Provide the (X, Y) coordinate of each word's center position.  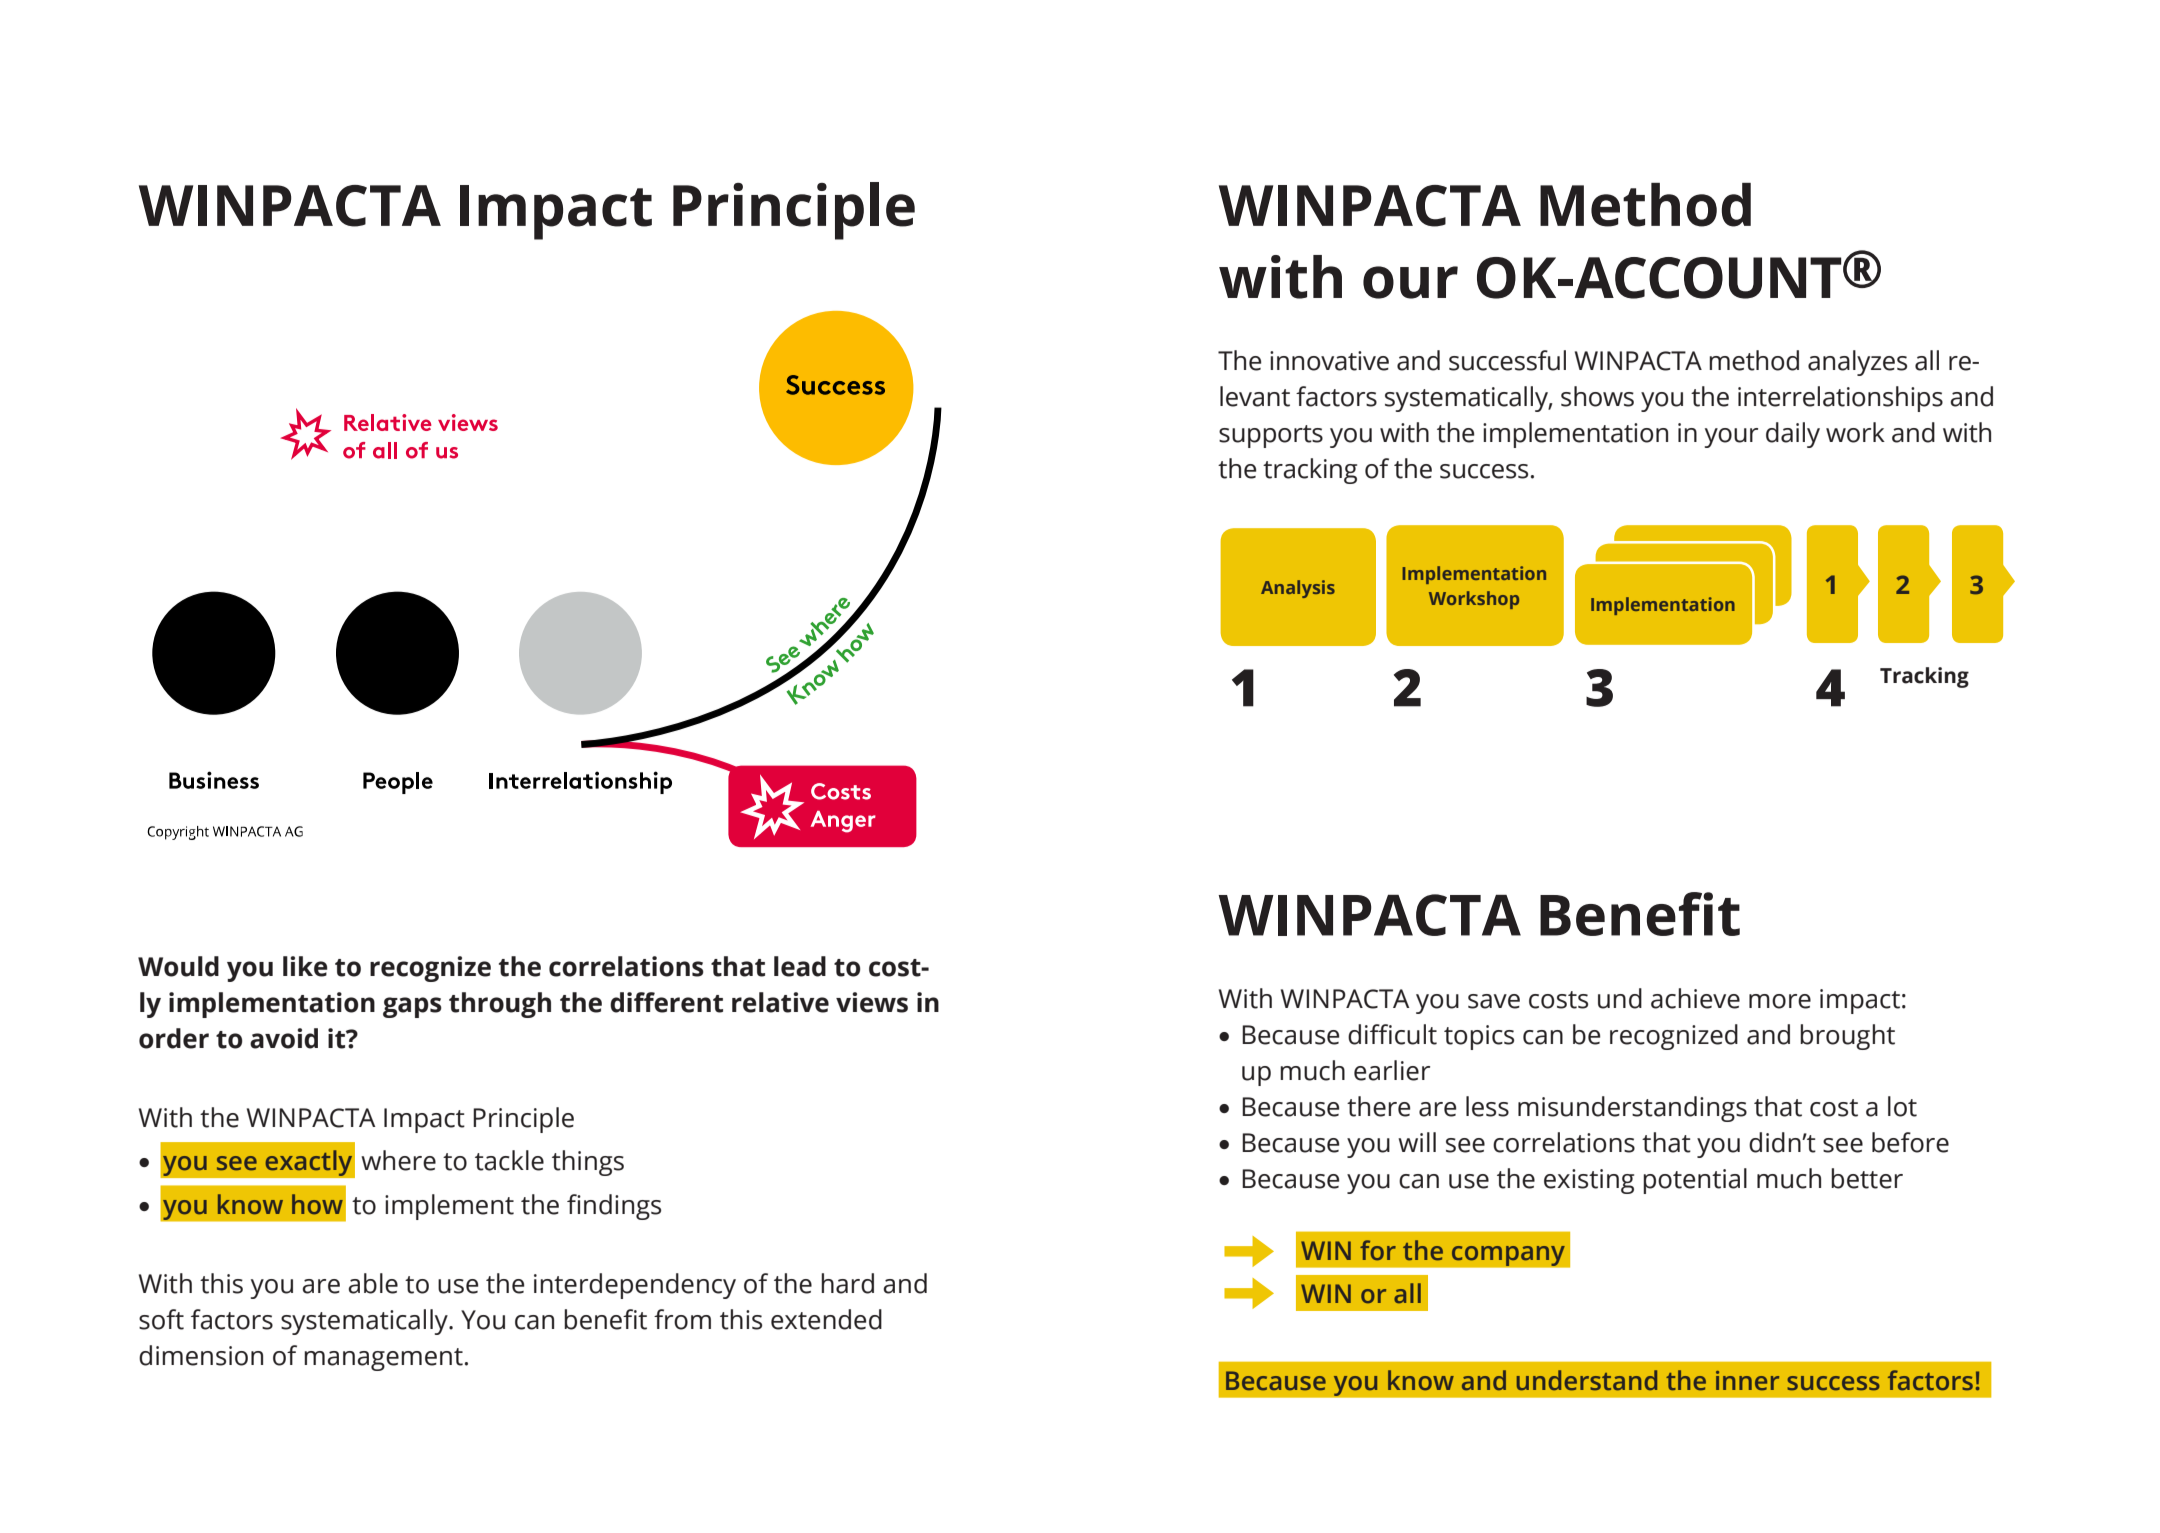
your (1731, 438)
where (398, 1160)
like (305, 966)
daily (1793, 435)
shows (1597, 396)
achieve (1695, 998)
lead (800, 966)
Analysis (1298, 589)
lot (1902, 1106)
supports (1271, 436)
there (1378, 1106)
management (383, 1359)
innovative (1329, 361)
